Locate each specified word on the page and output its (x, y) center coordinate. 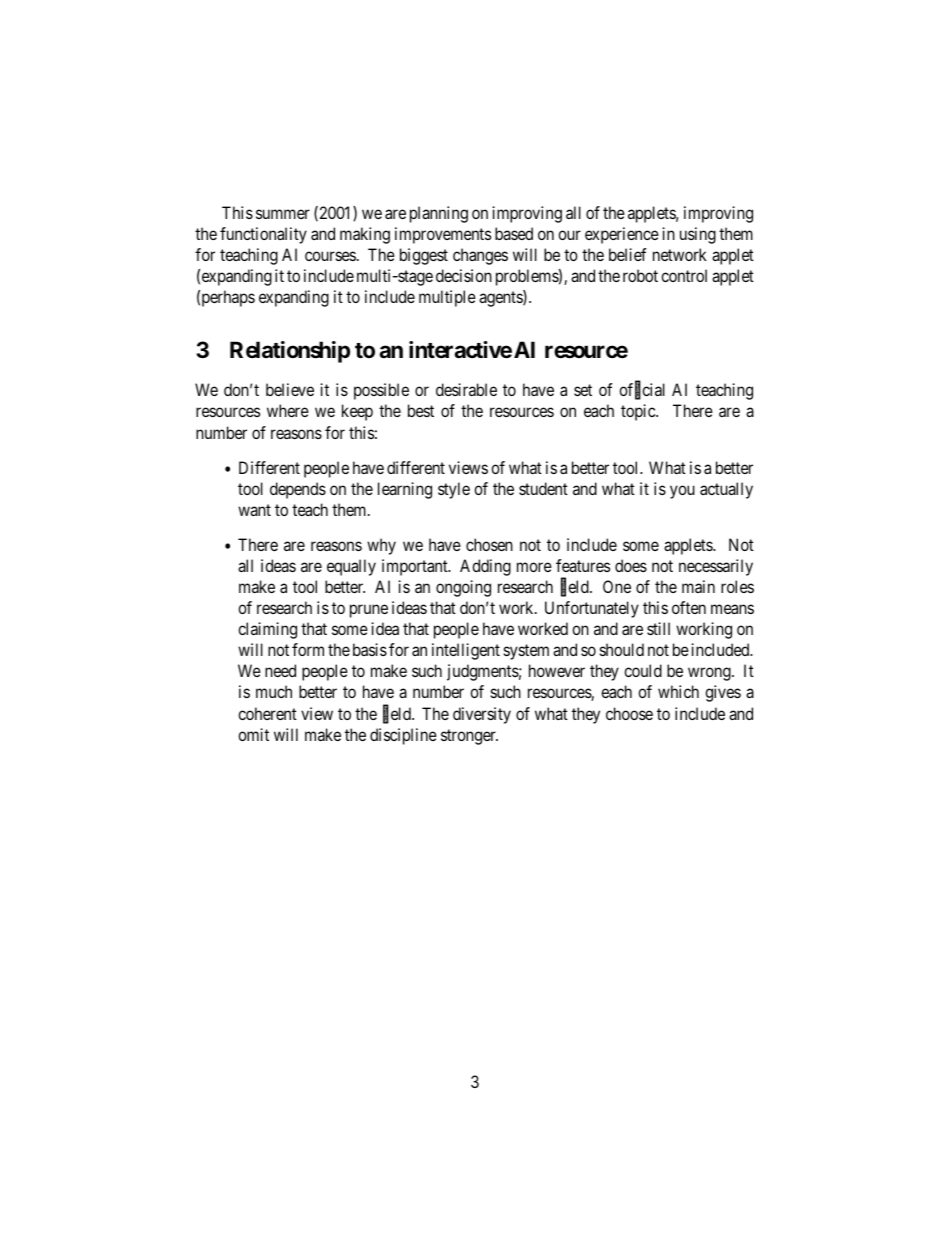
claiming (267, 630)
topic (639, 412)
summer (283, 214)
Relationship (290, 352)
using (698, 235)
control (684, 275)
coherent (267, 713)
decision (464, 275)
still (658, 628)
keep (357, 412)
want (254, 510)
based (514, 233)
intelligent (466, 651)
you (682, 492)
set (583, 390)
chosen (489, 544)
